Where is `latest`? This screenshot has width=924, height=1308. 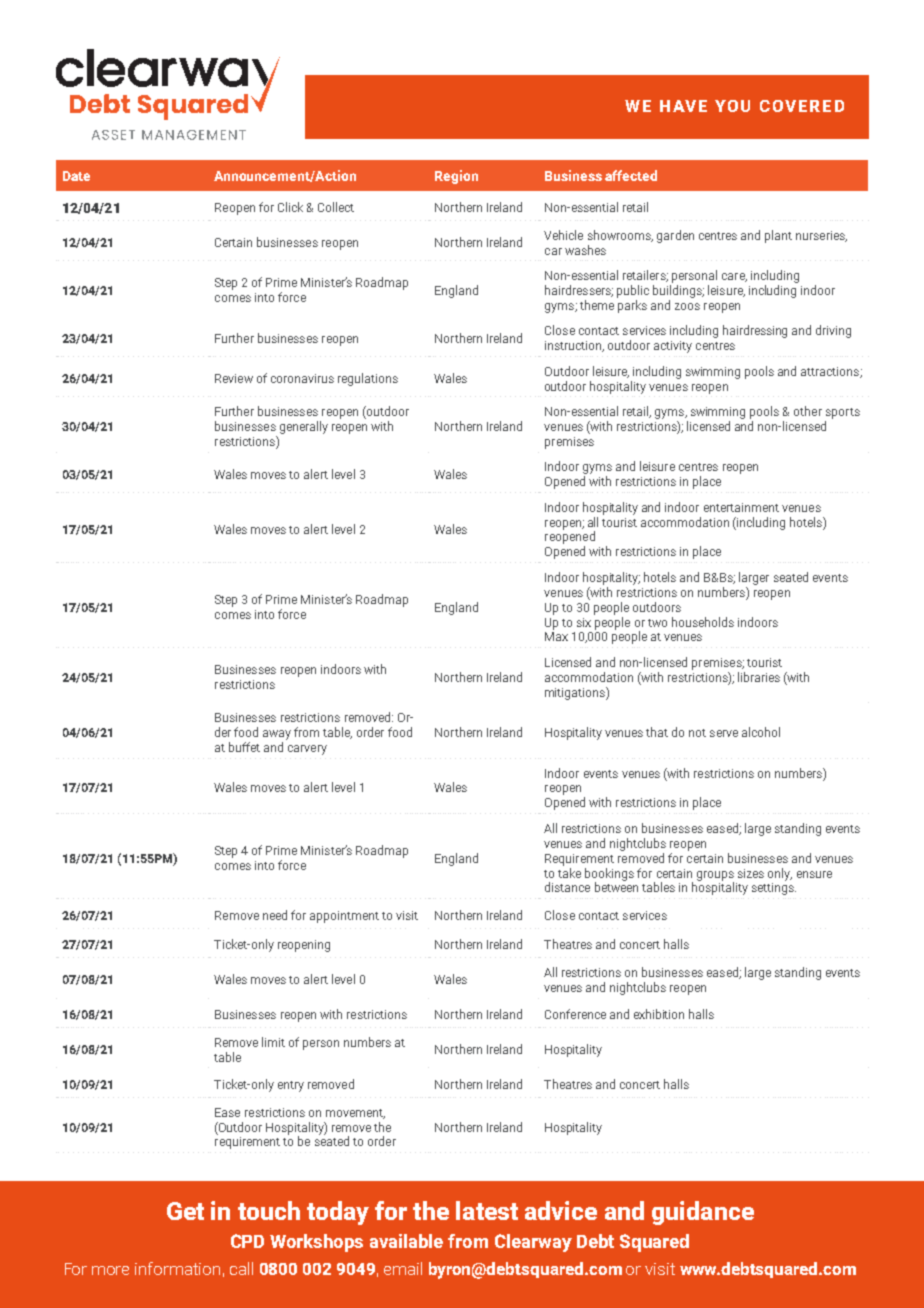
latest is located at coordinates (487, 1210).
